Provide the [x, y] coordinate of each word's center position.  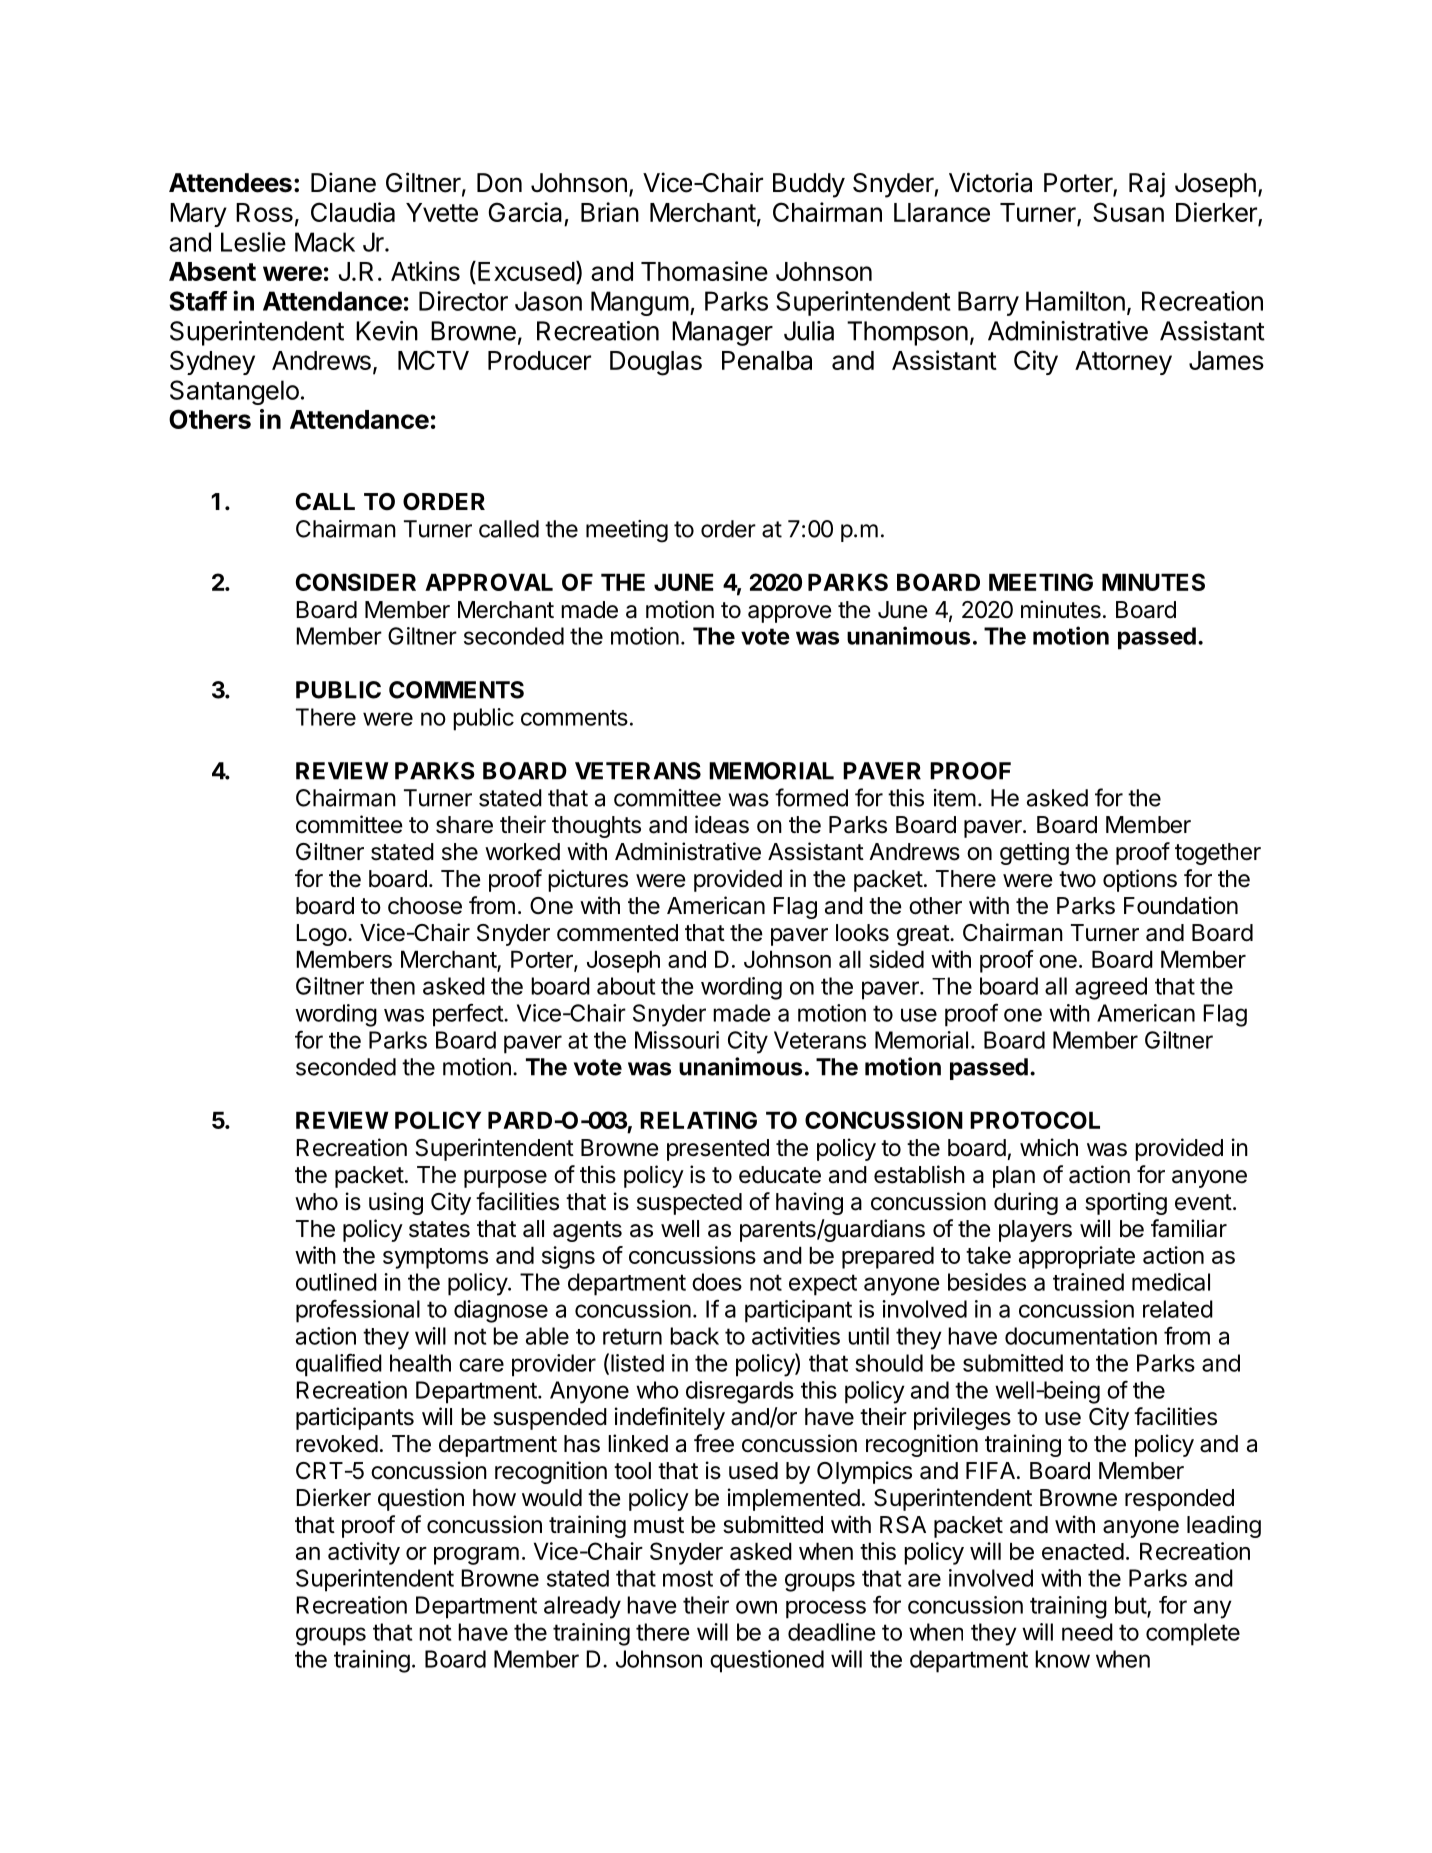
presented [718, 1150]
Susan [1128, 212]
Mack [325, 242]
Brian [610, 212]
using [396, 1203]
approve [790, 614]
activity [364, 1553]
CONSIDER [356, 582]
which [1049, 1147]
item [955, 798]
